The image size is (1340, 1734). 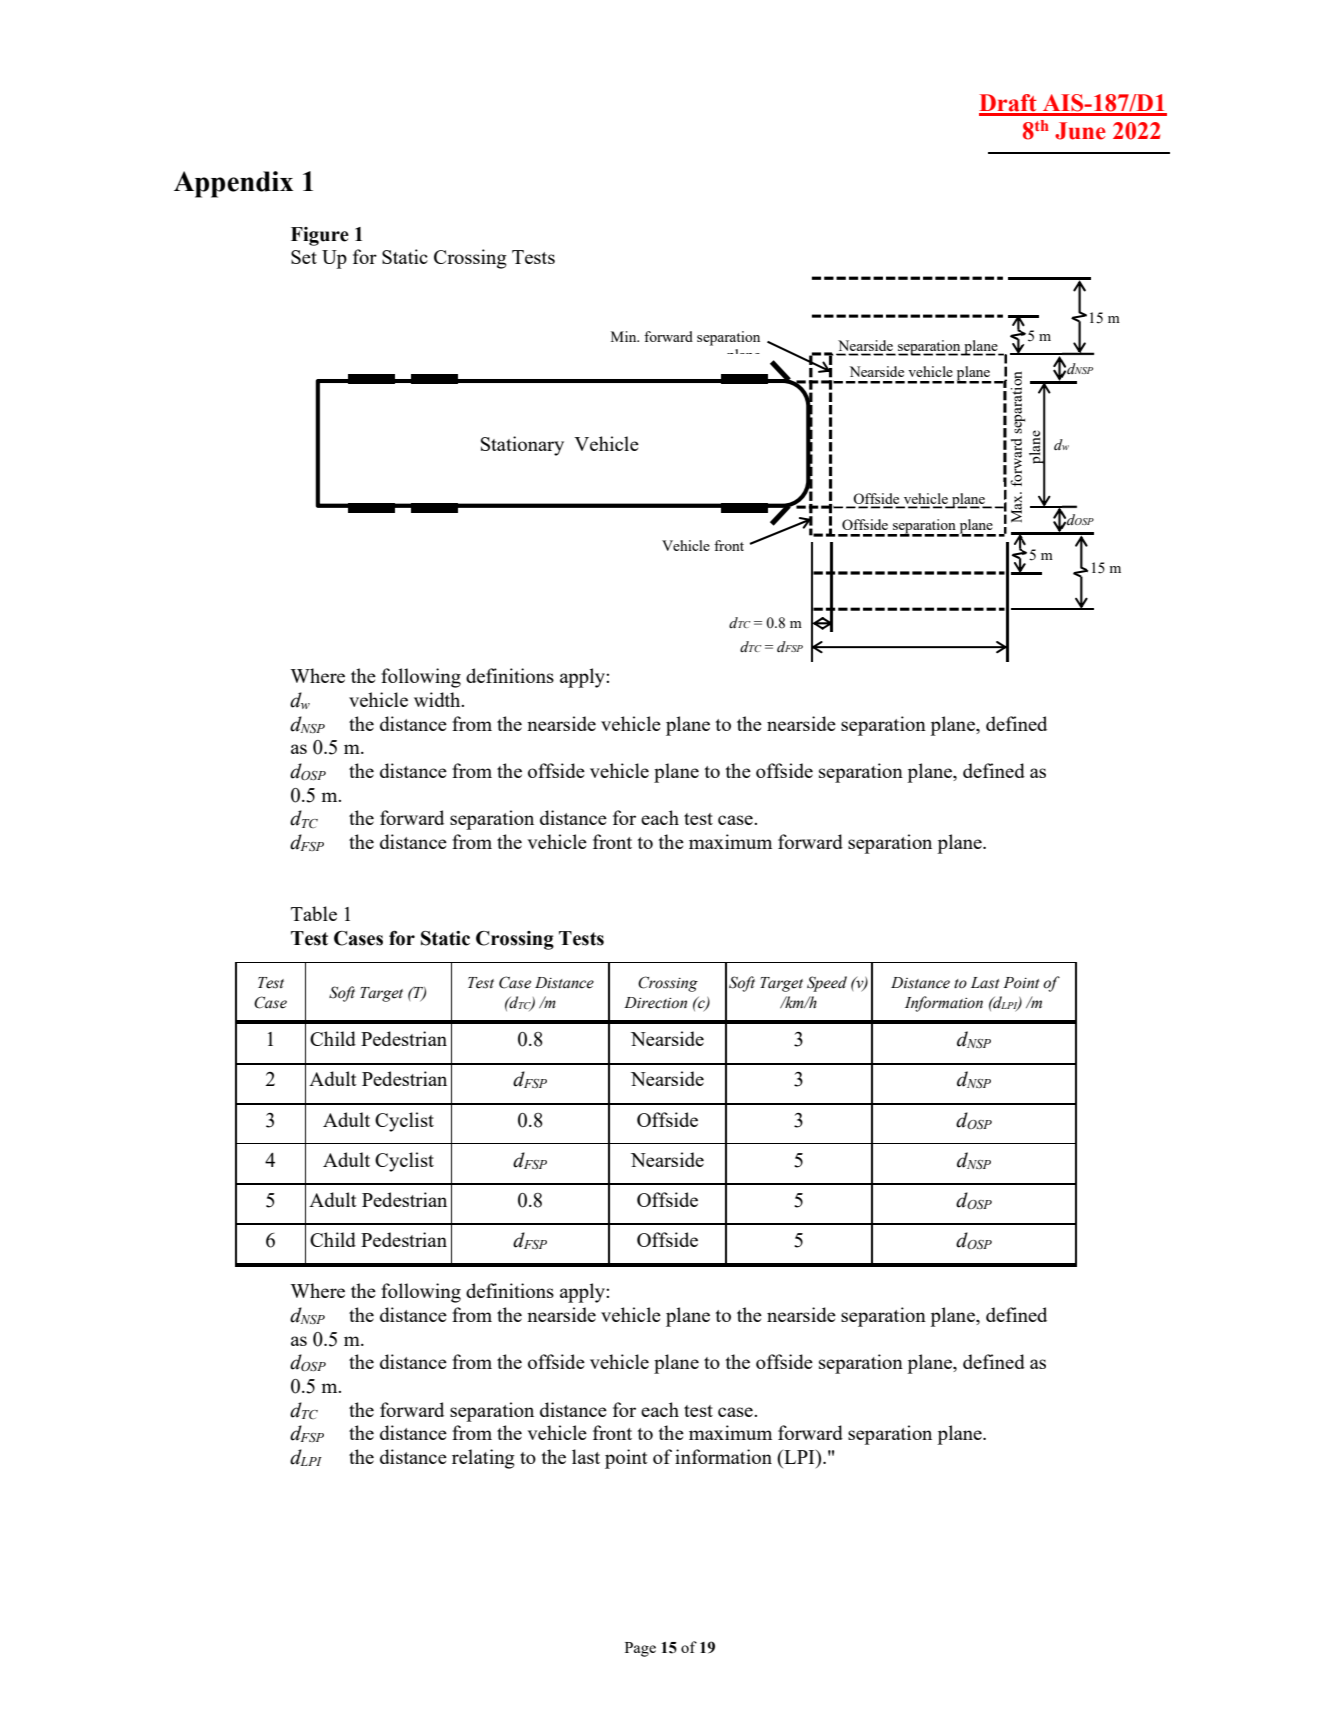 What do you see at coordinates (625, 336) in the image?
I see `Min` at bounding box center [625, 336].
